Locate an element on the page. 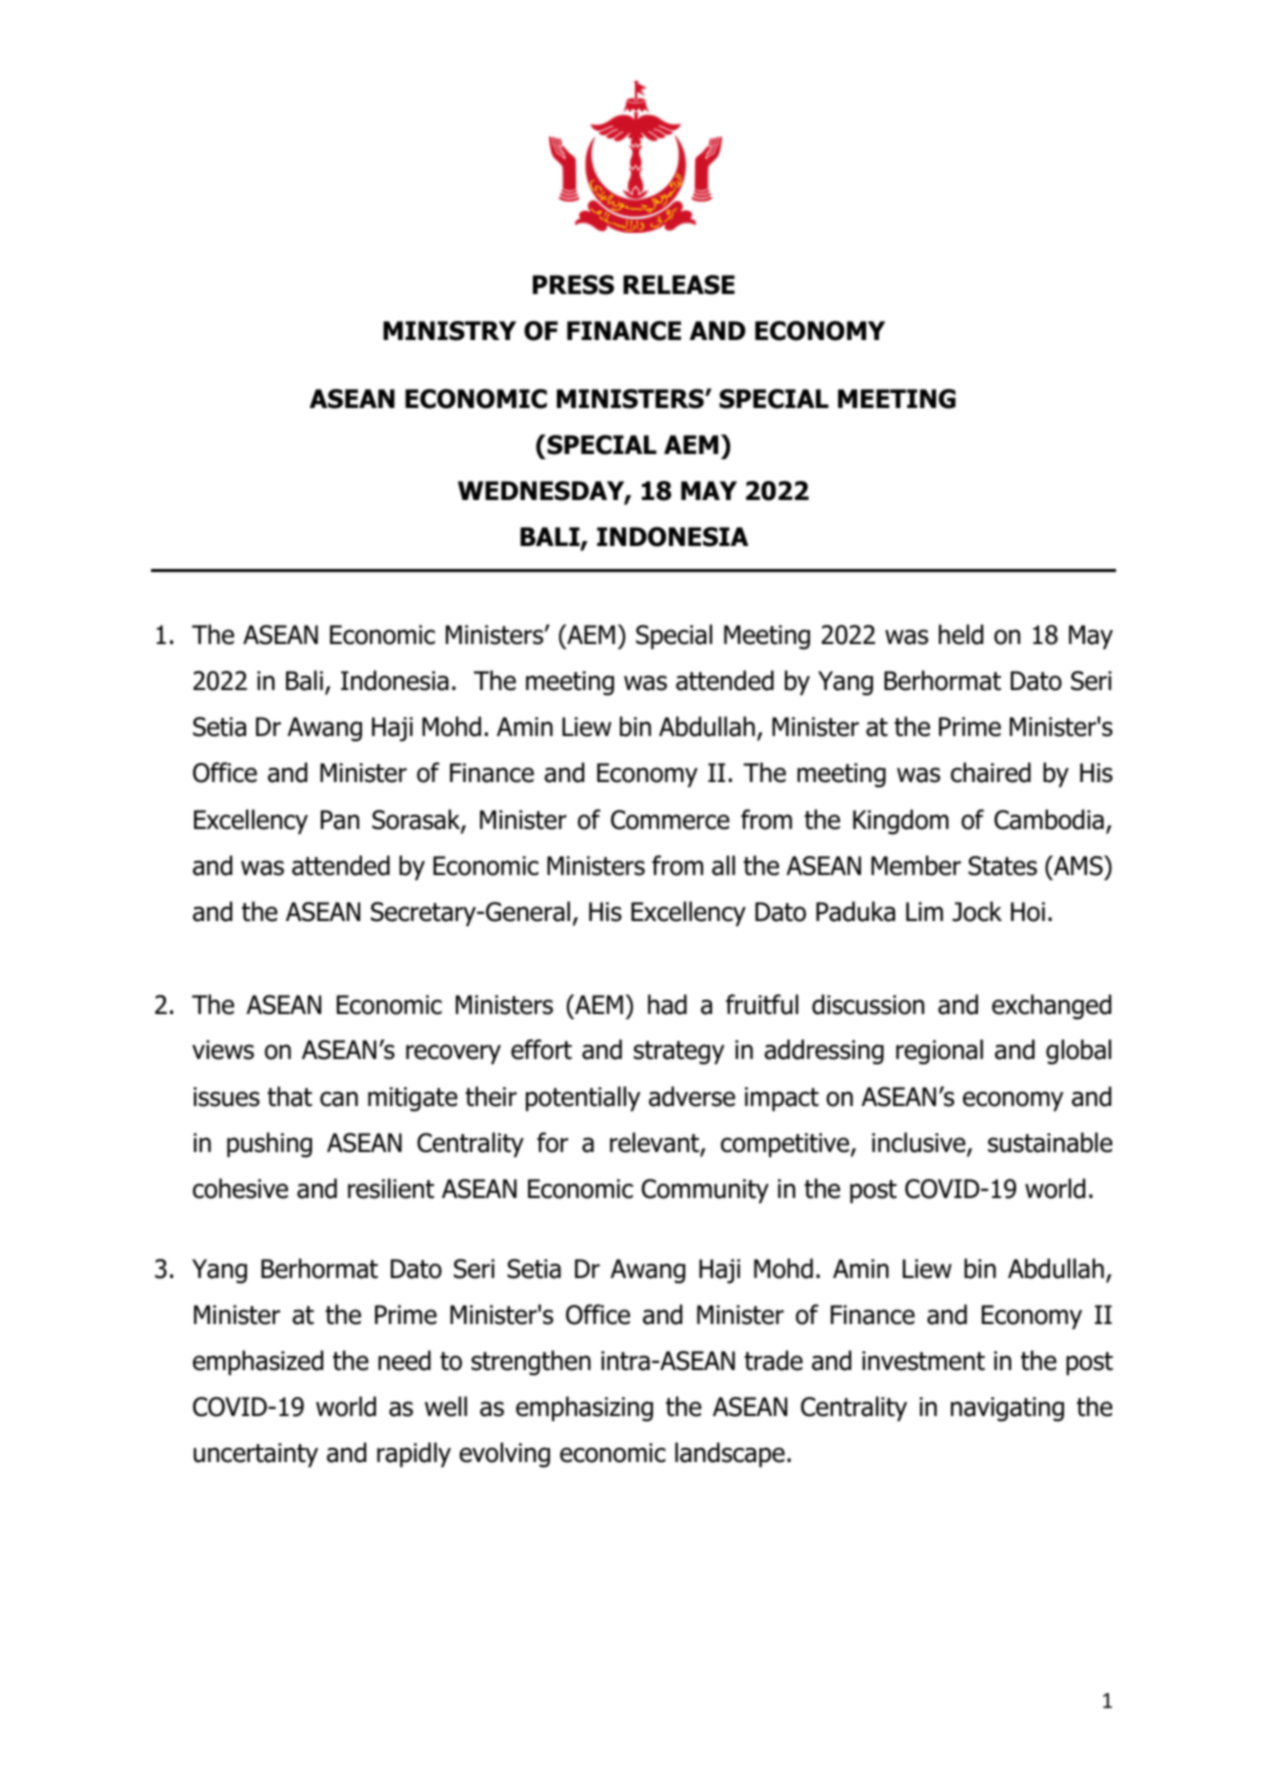 This page has height=1790, width=1265. PRESS is located at coordinates (573, 285).
